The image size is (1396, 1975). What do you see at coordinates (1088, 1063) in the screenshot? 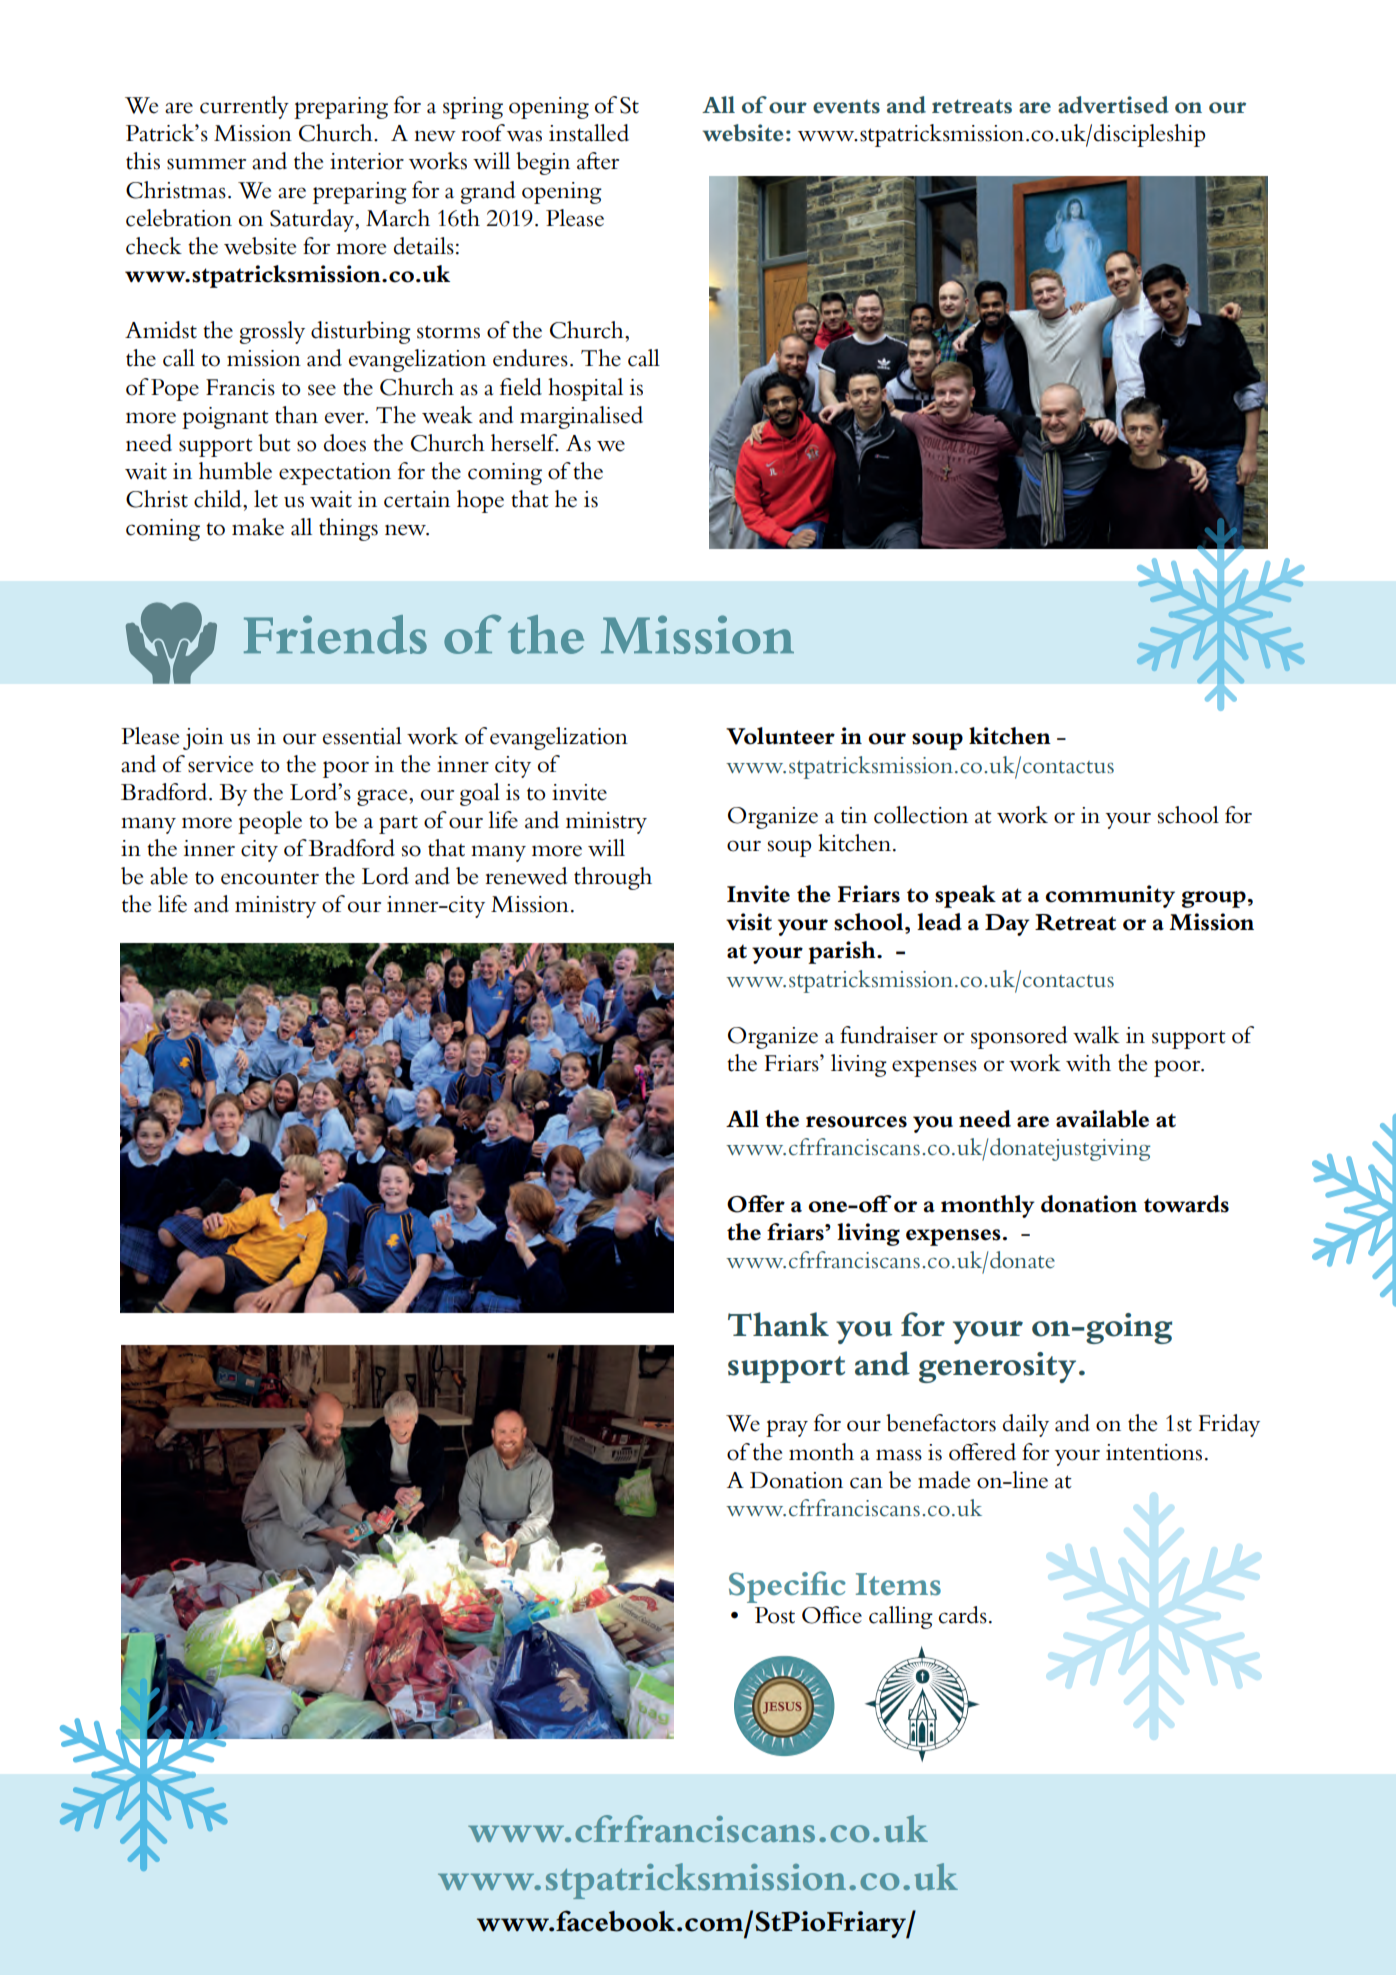
I see `with` at bounding box center [1088, 1063].
